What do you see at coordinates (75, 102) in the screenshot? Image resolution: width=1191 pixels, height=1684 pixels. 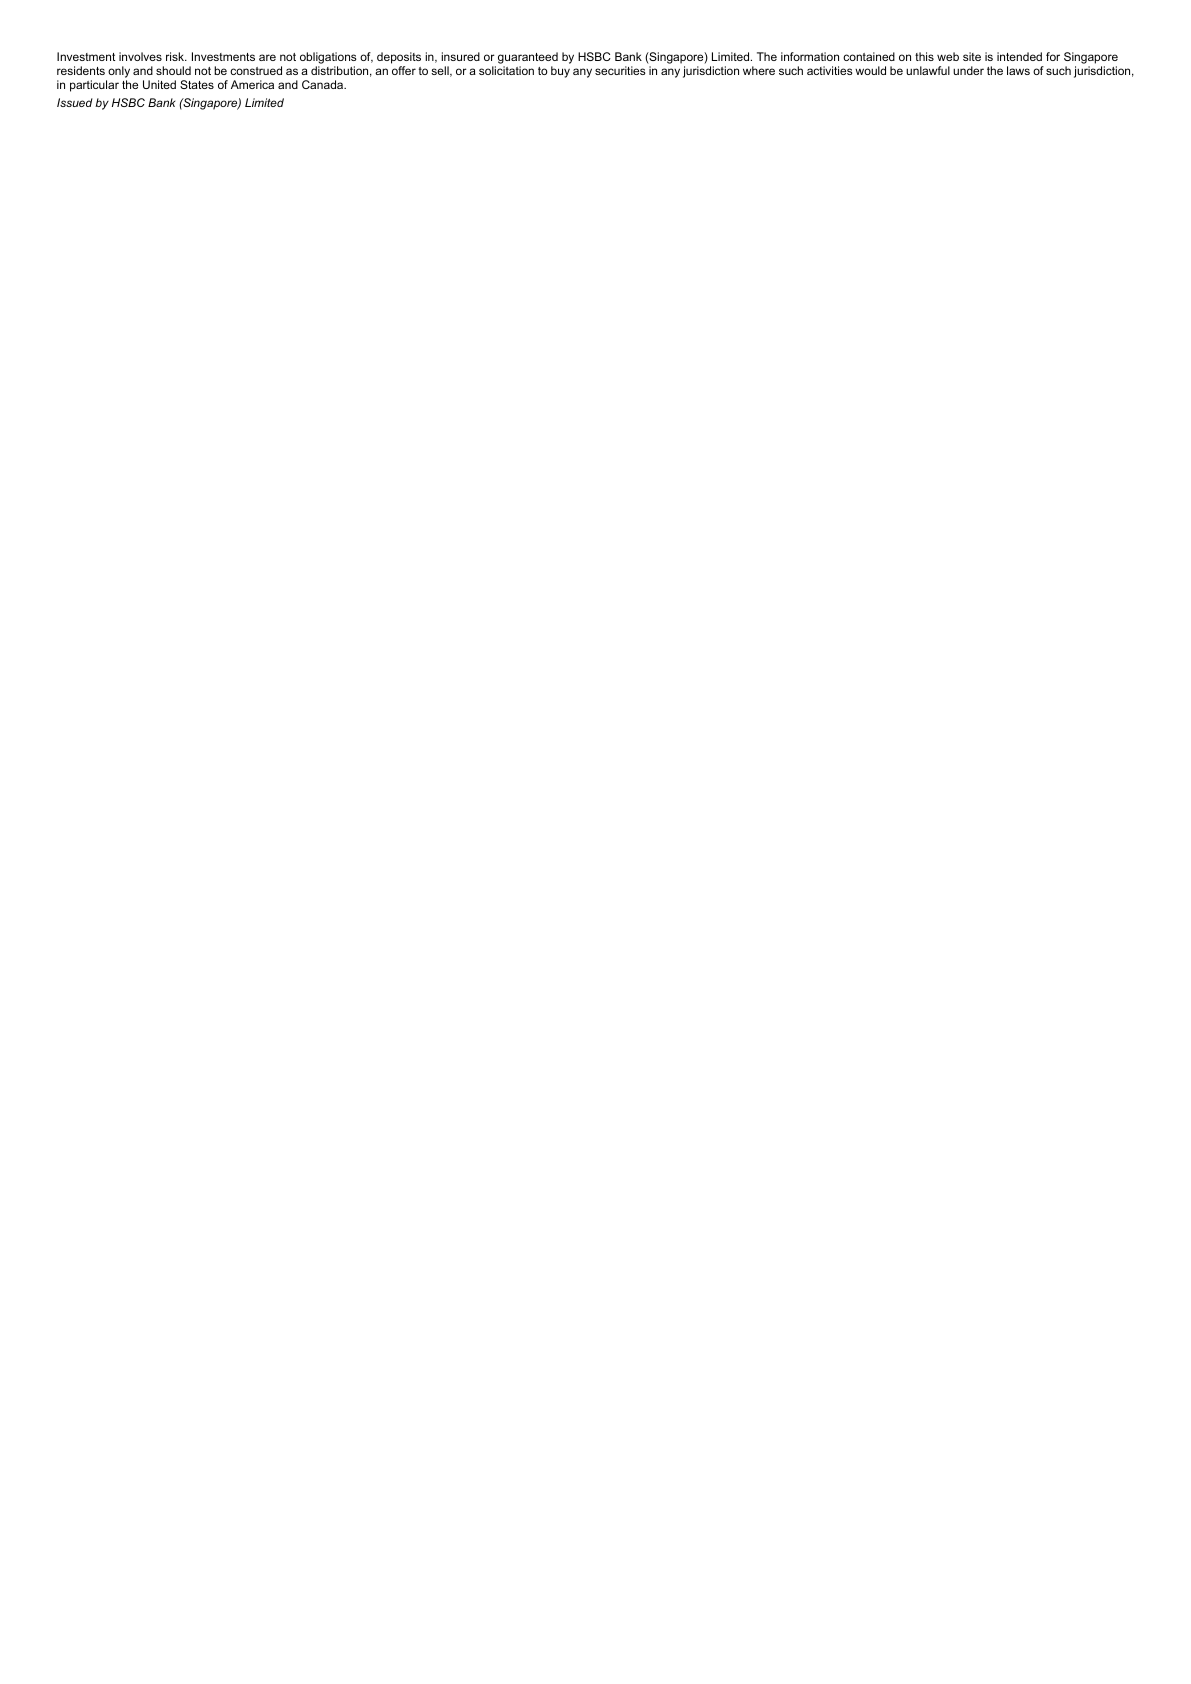 I see `Issued` at bounding box center [75, 102].
